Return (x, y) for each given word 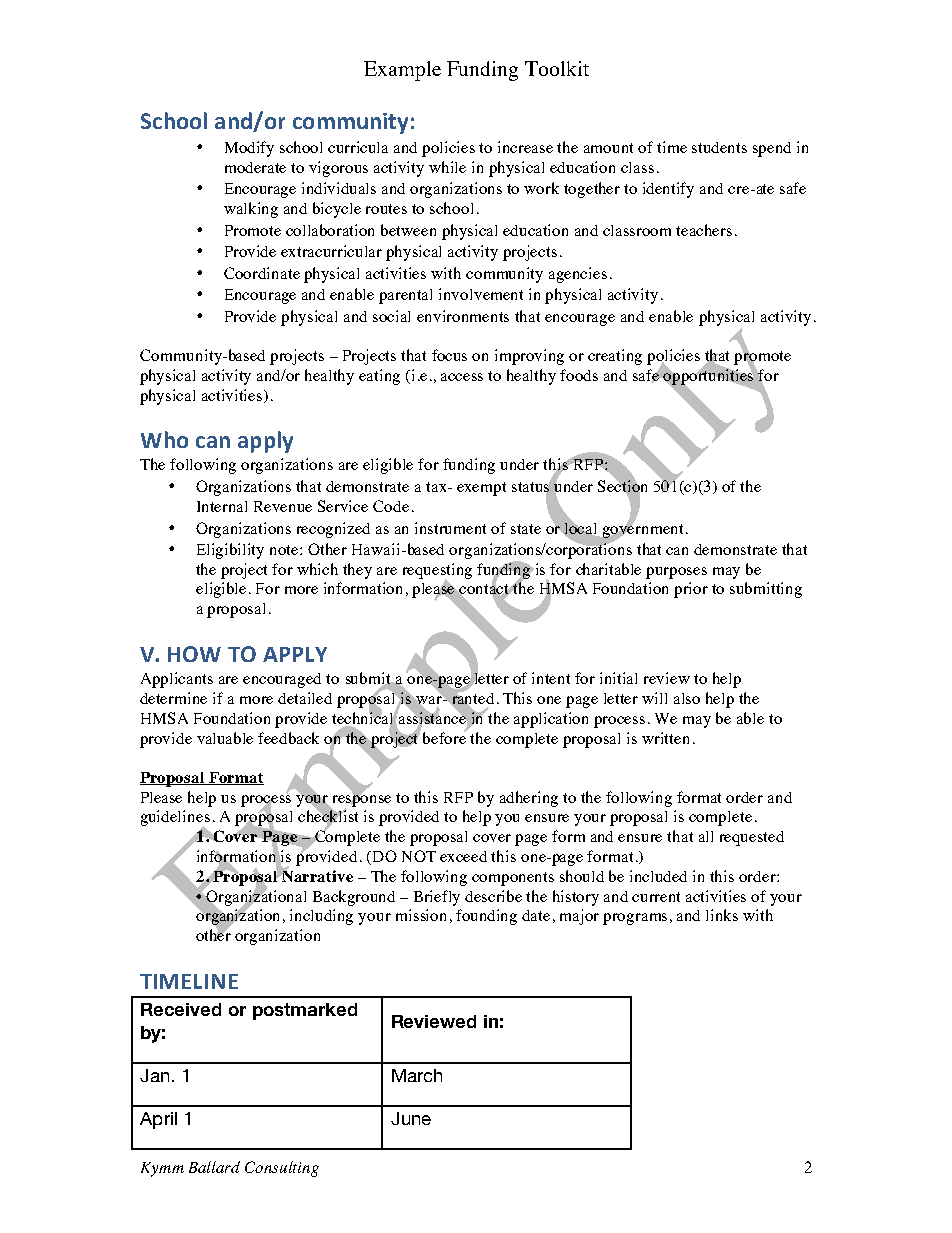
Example (402, 71)
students (719, 147)
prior (691, 590)
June (411, 1118)
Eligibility (230, 551)
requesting (437, 572)
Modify (249, 149)
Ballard (214, 1167)
